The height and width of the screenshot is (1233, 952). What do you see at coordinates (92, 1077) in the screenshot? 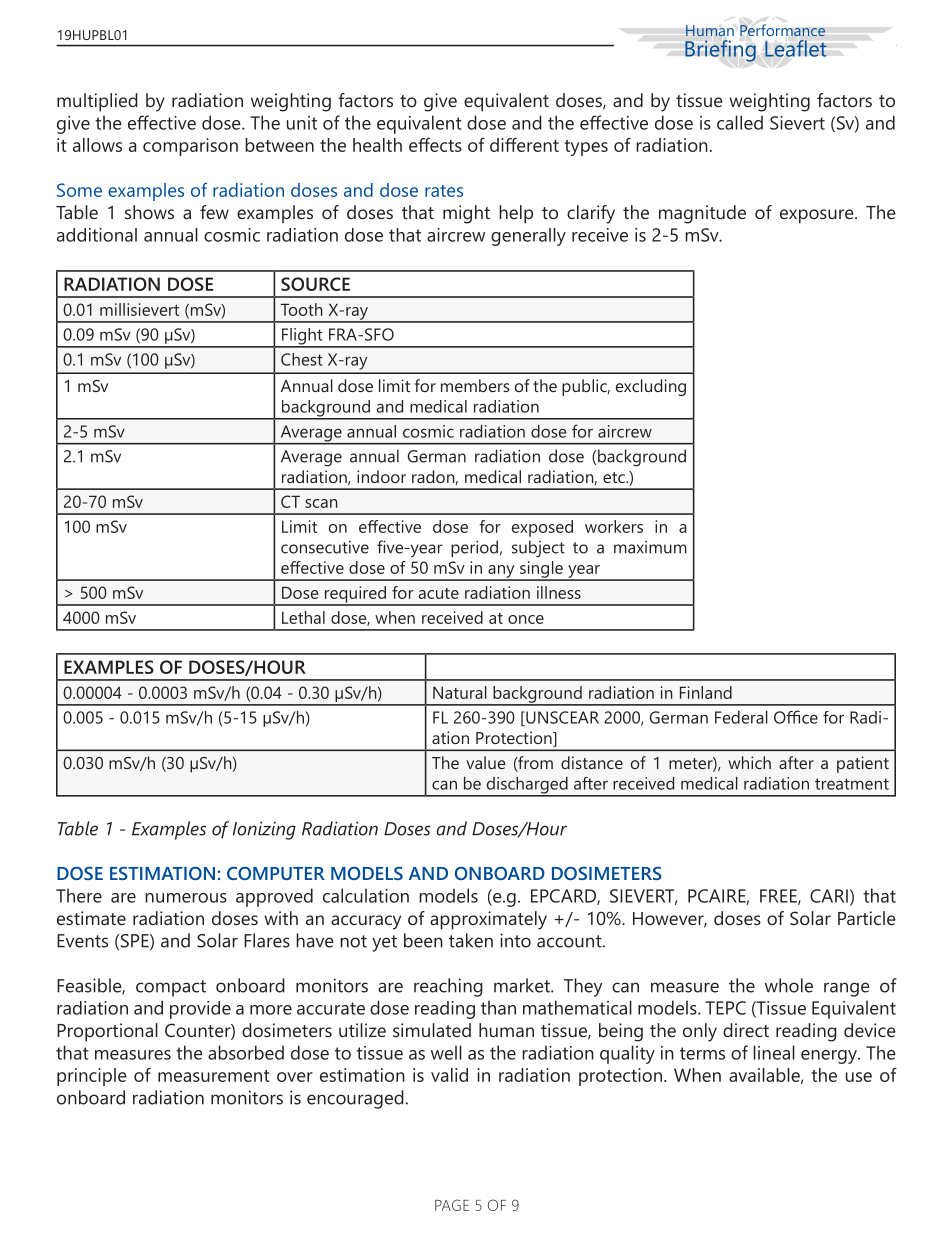
I see `principle` at bounding box center [92, 1077].
